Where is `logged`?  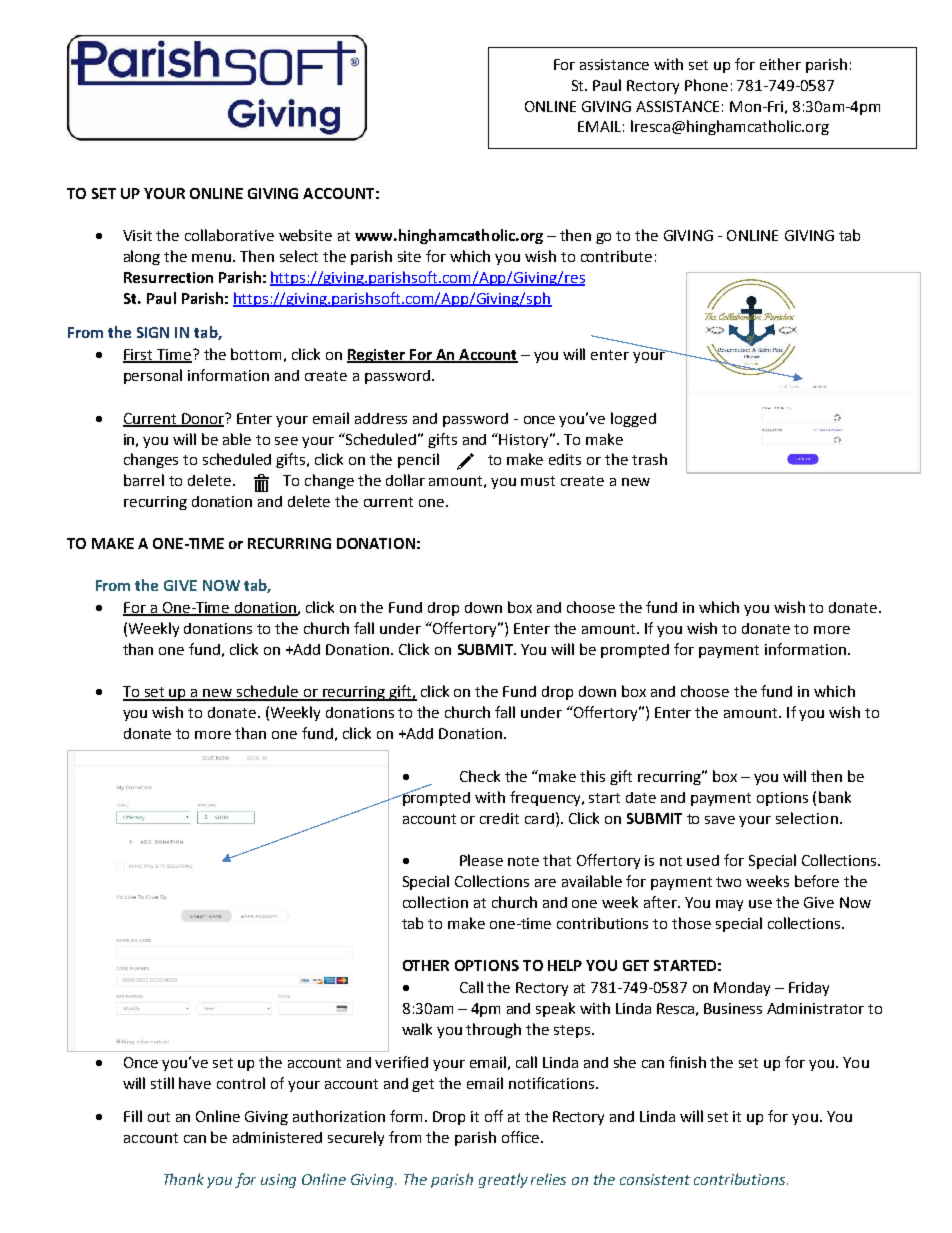 logged is located at coordinates (633, 419).
